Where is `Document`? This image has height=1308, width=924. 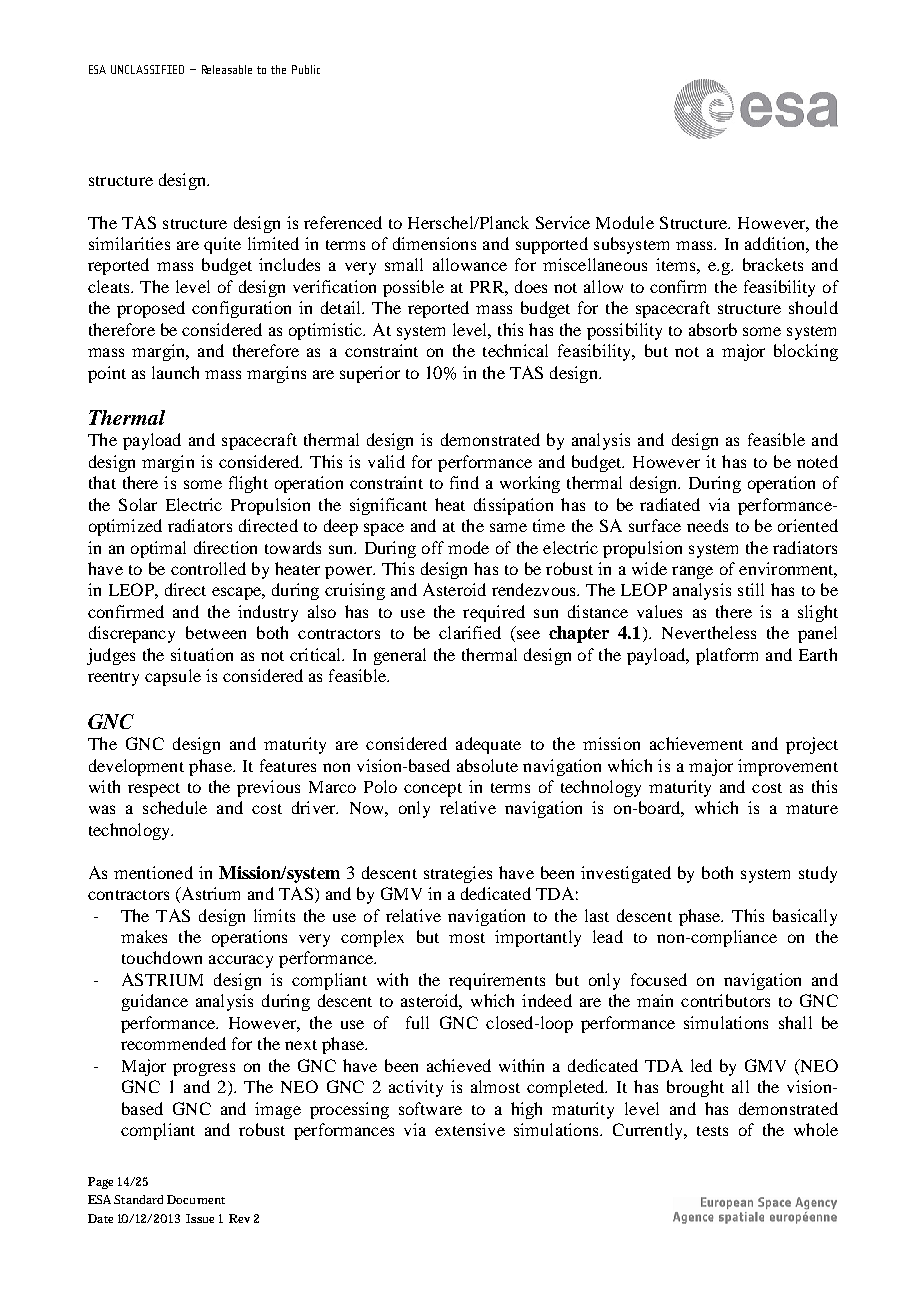
Document is located at coordinates (196, 1199).
